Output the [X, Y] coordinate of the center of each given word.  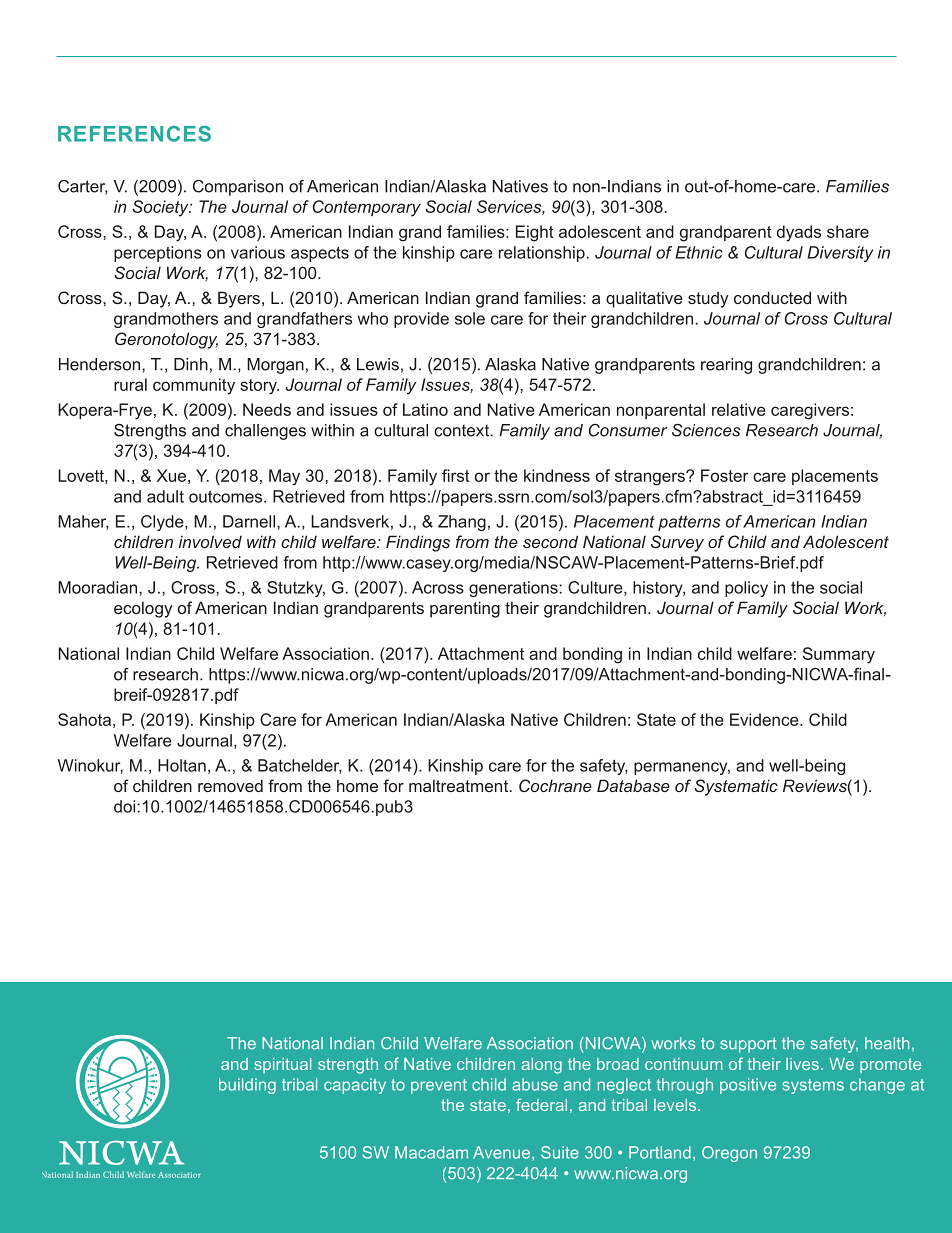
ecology [143, 609]
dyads [799, 233]
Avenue [503, 1153]
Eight [535, 233]
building [247, 1086]
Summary [839, 655]
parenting [465, 609]
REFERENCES [134, 134]
